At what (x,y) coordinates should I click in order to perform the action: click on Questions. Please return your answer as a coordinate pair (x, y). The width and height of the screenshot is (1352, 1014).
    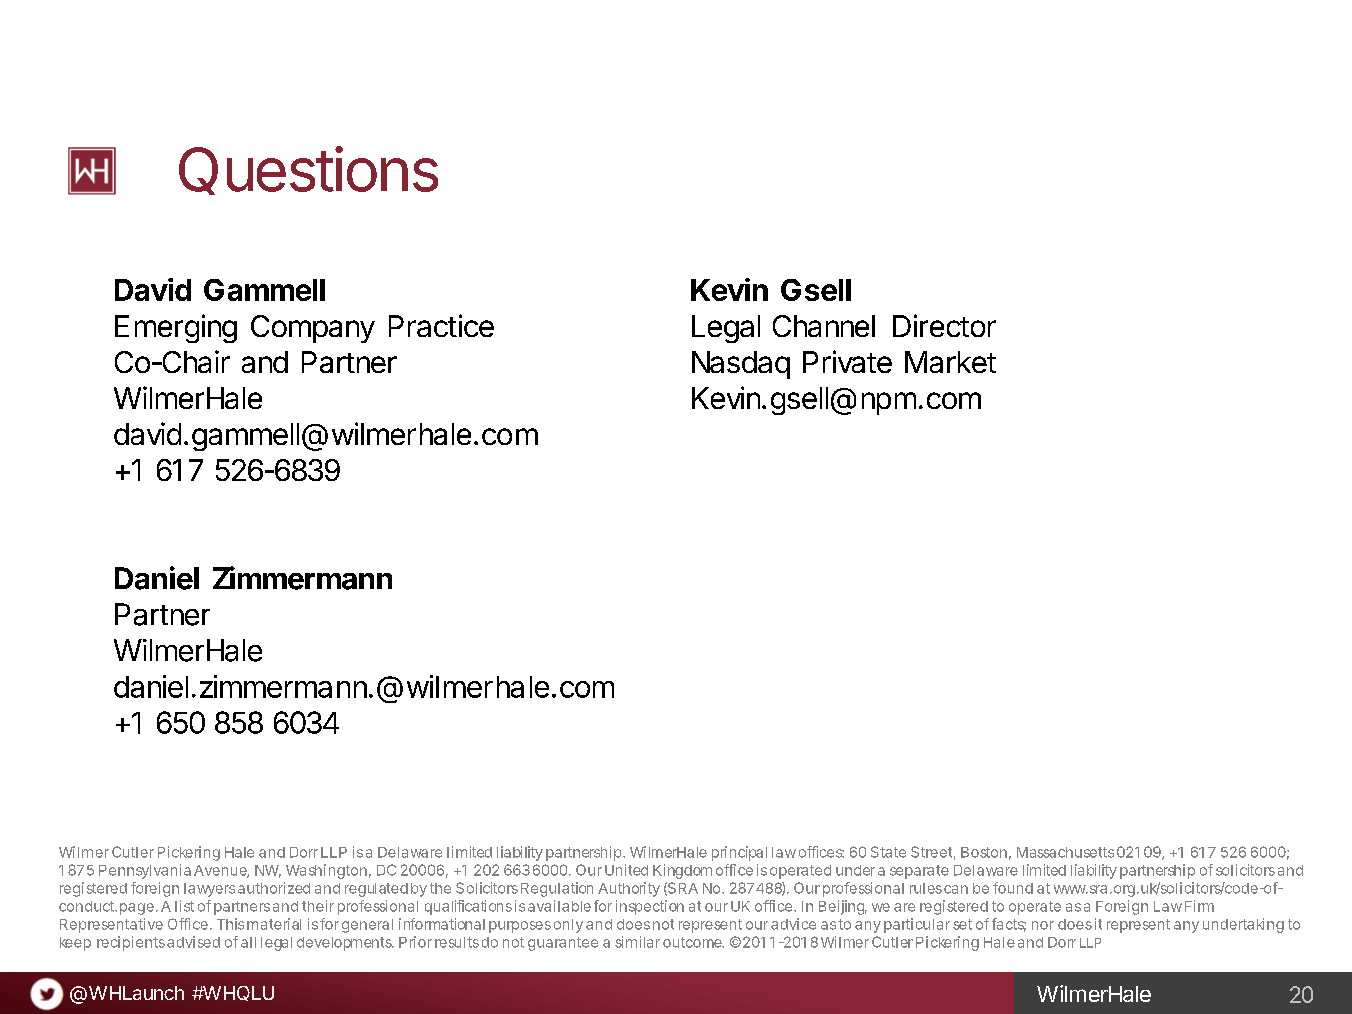
    Looking at the image, I should click on (308, 170).
